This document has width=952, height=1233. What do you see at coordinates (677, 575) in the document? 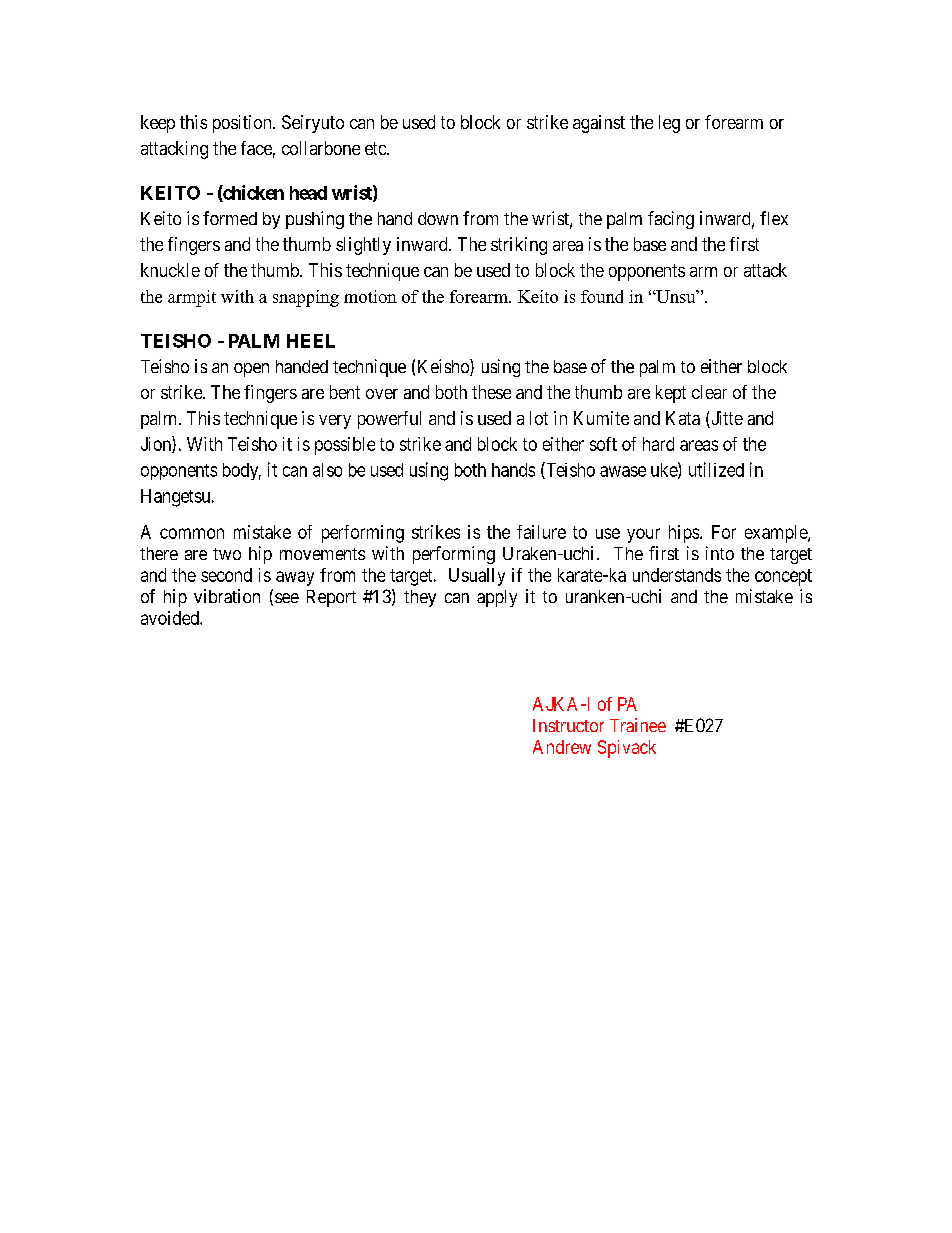
I see `understands` at bounding box center [677, 575].
